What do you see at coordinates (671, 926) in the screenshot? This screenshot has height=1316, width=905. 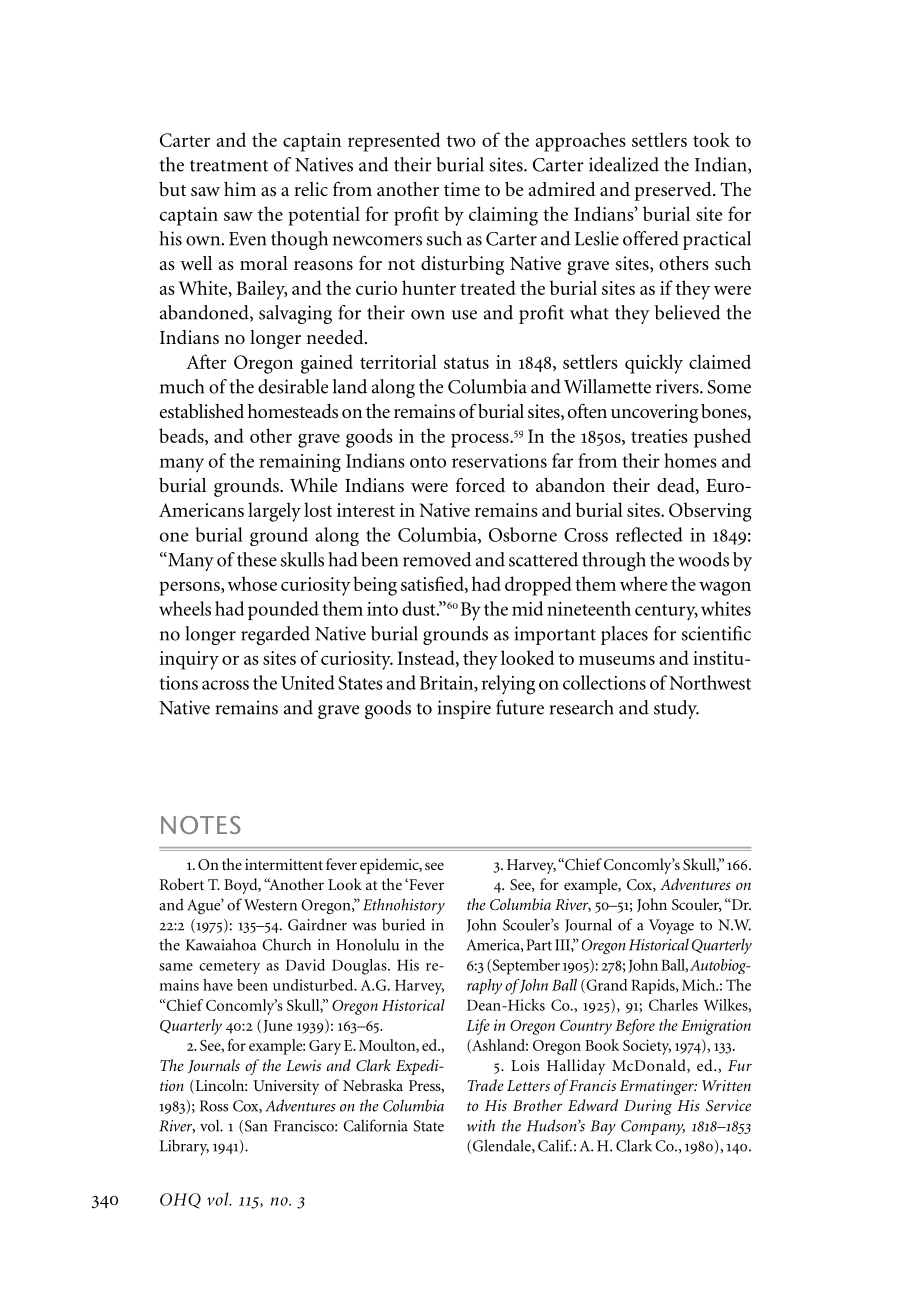 I see `Voyage` at bounding box center [671, 926].
